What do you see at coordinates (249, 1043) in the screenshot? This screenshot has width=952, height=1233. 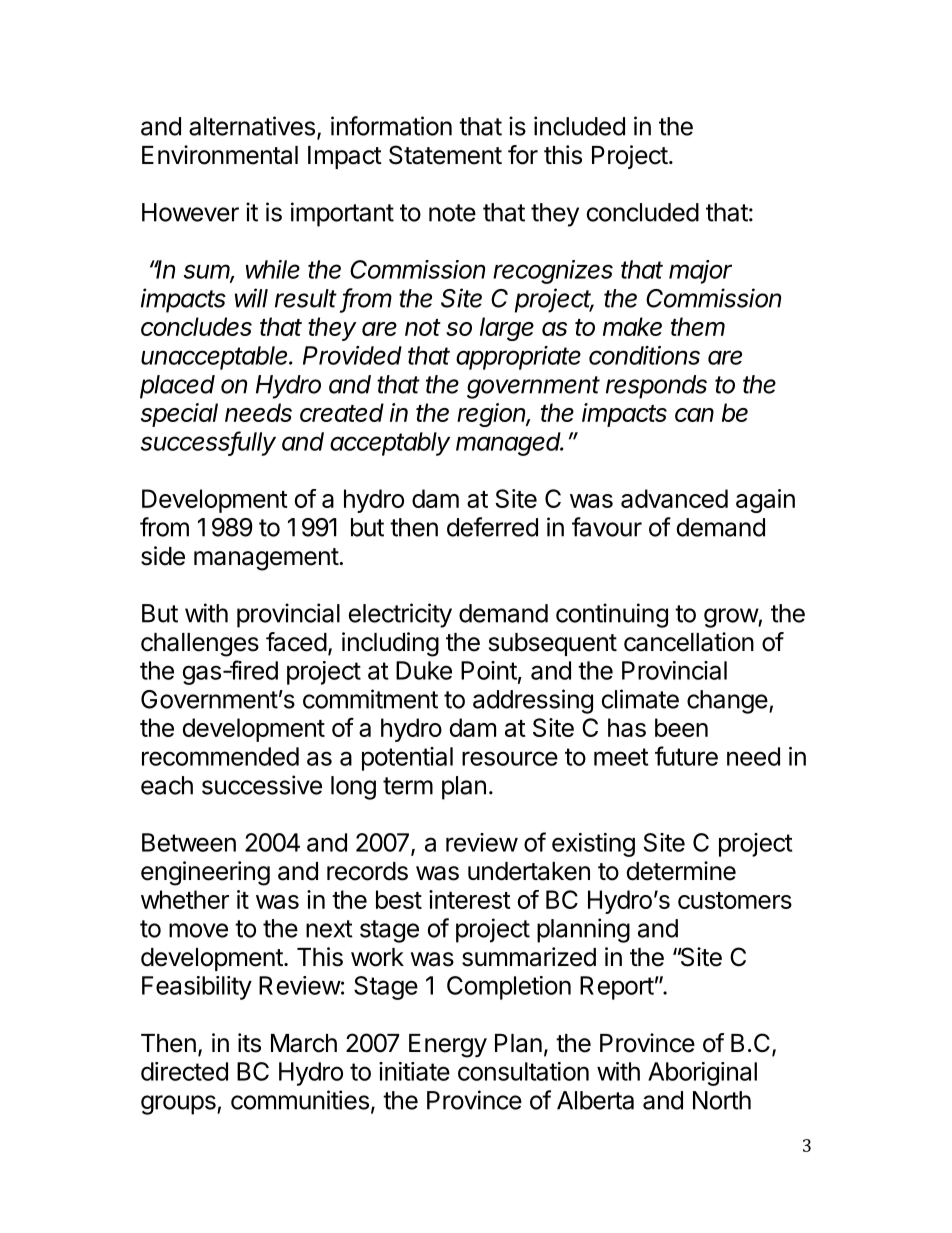 I see `its` at bounding box center [249, 1043].
